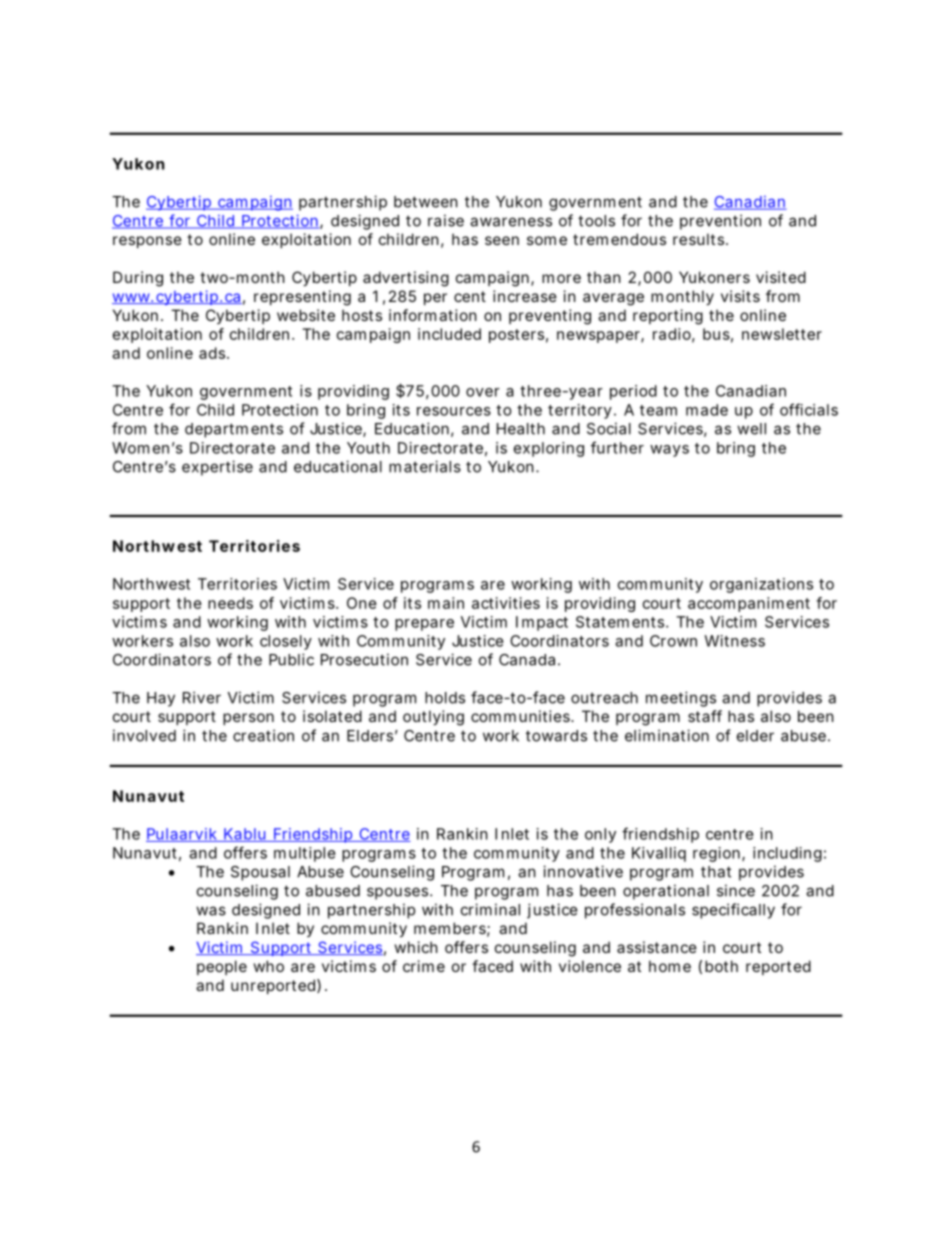 The width and height of the image is (952, 1233). What do you see at coordinates (556, 736) in the image?
I see `towards` at bounding box center [556, 736].
